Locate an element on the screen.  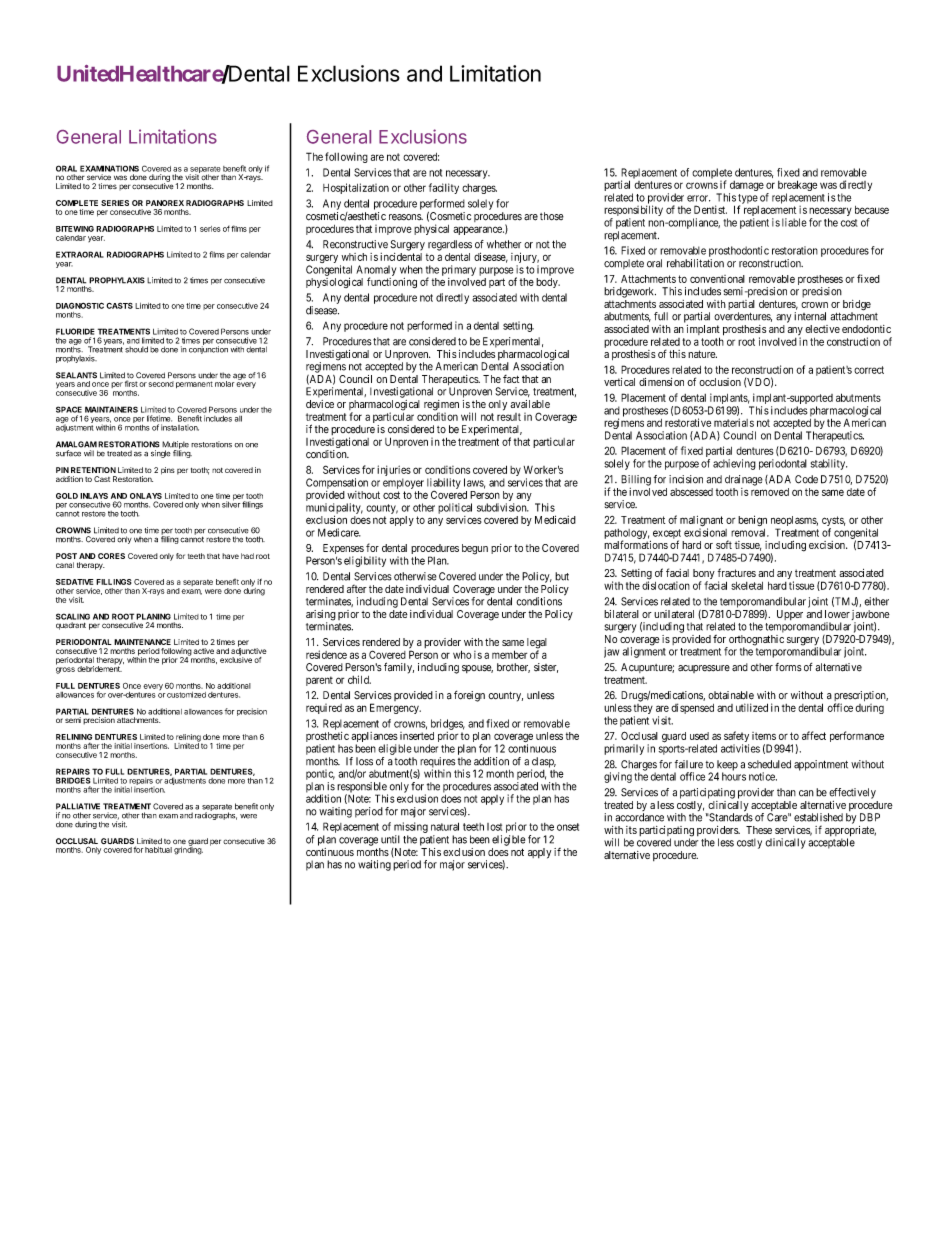
lost is located at coordinates (494, 827).
